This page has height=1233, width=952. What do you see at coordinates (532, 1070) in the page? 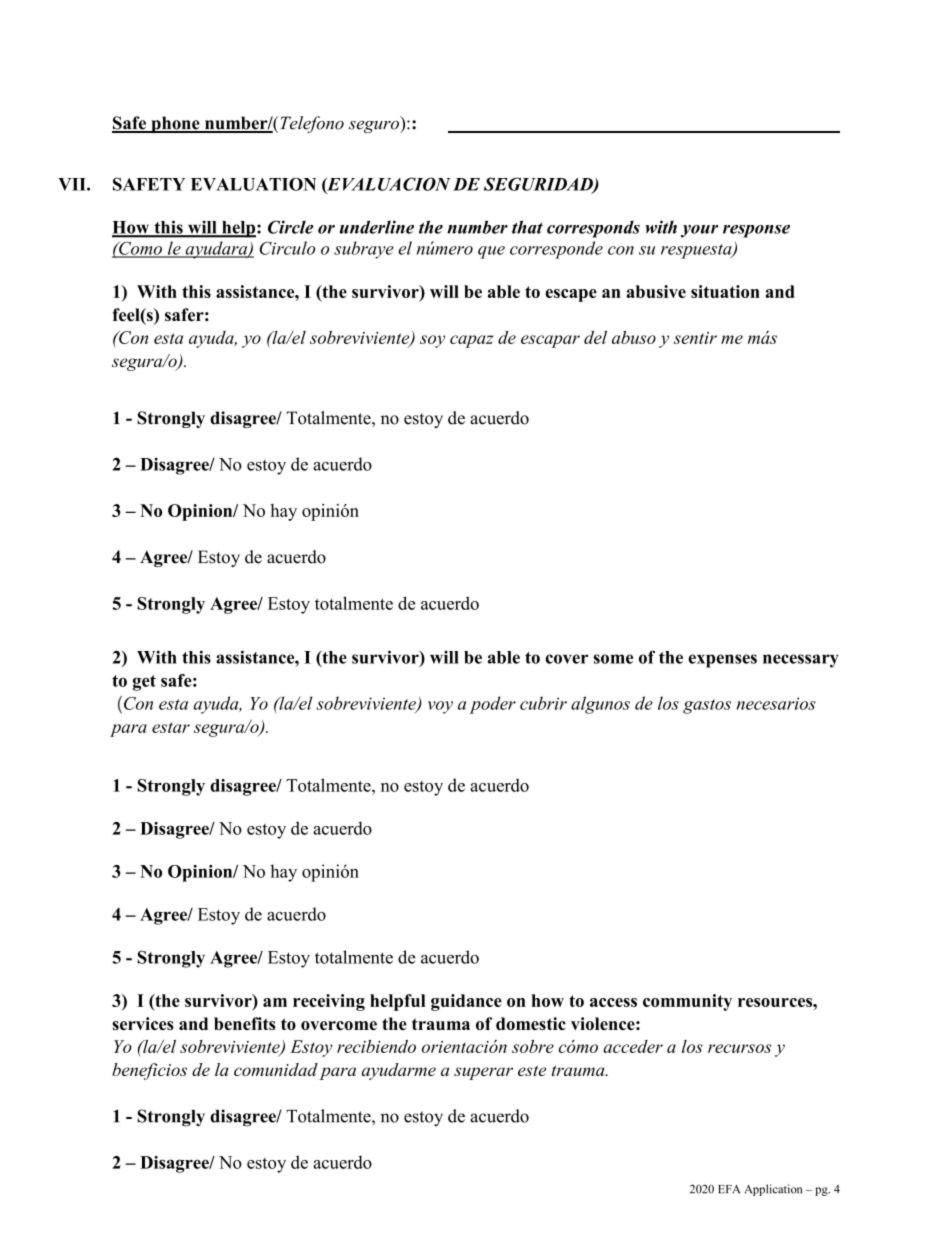
I see `este` at bounding box center [532, 1070].
